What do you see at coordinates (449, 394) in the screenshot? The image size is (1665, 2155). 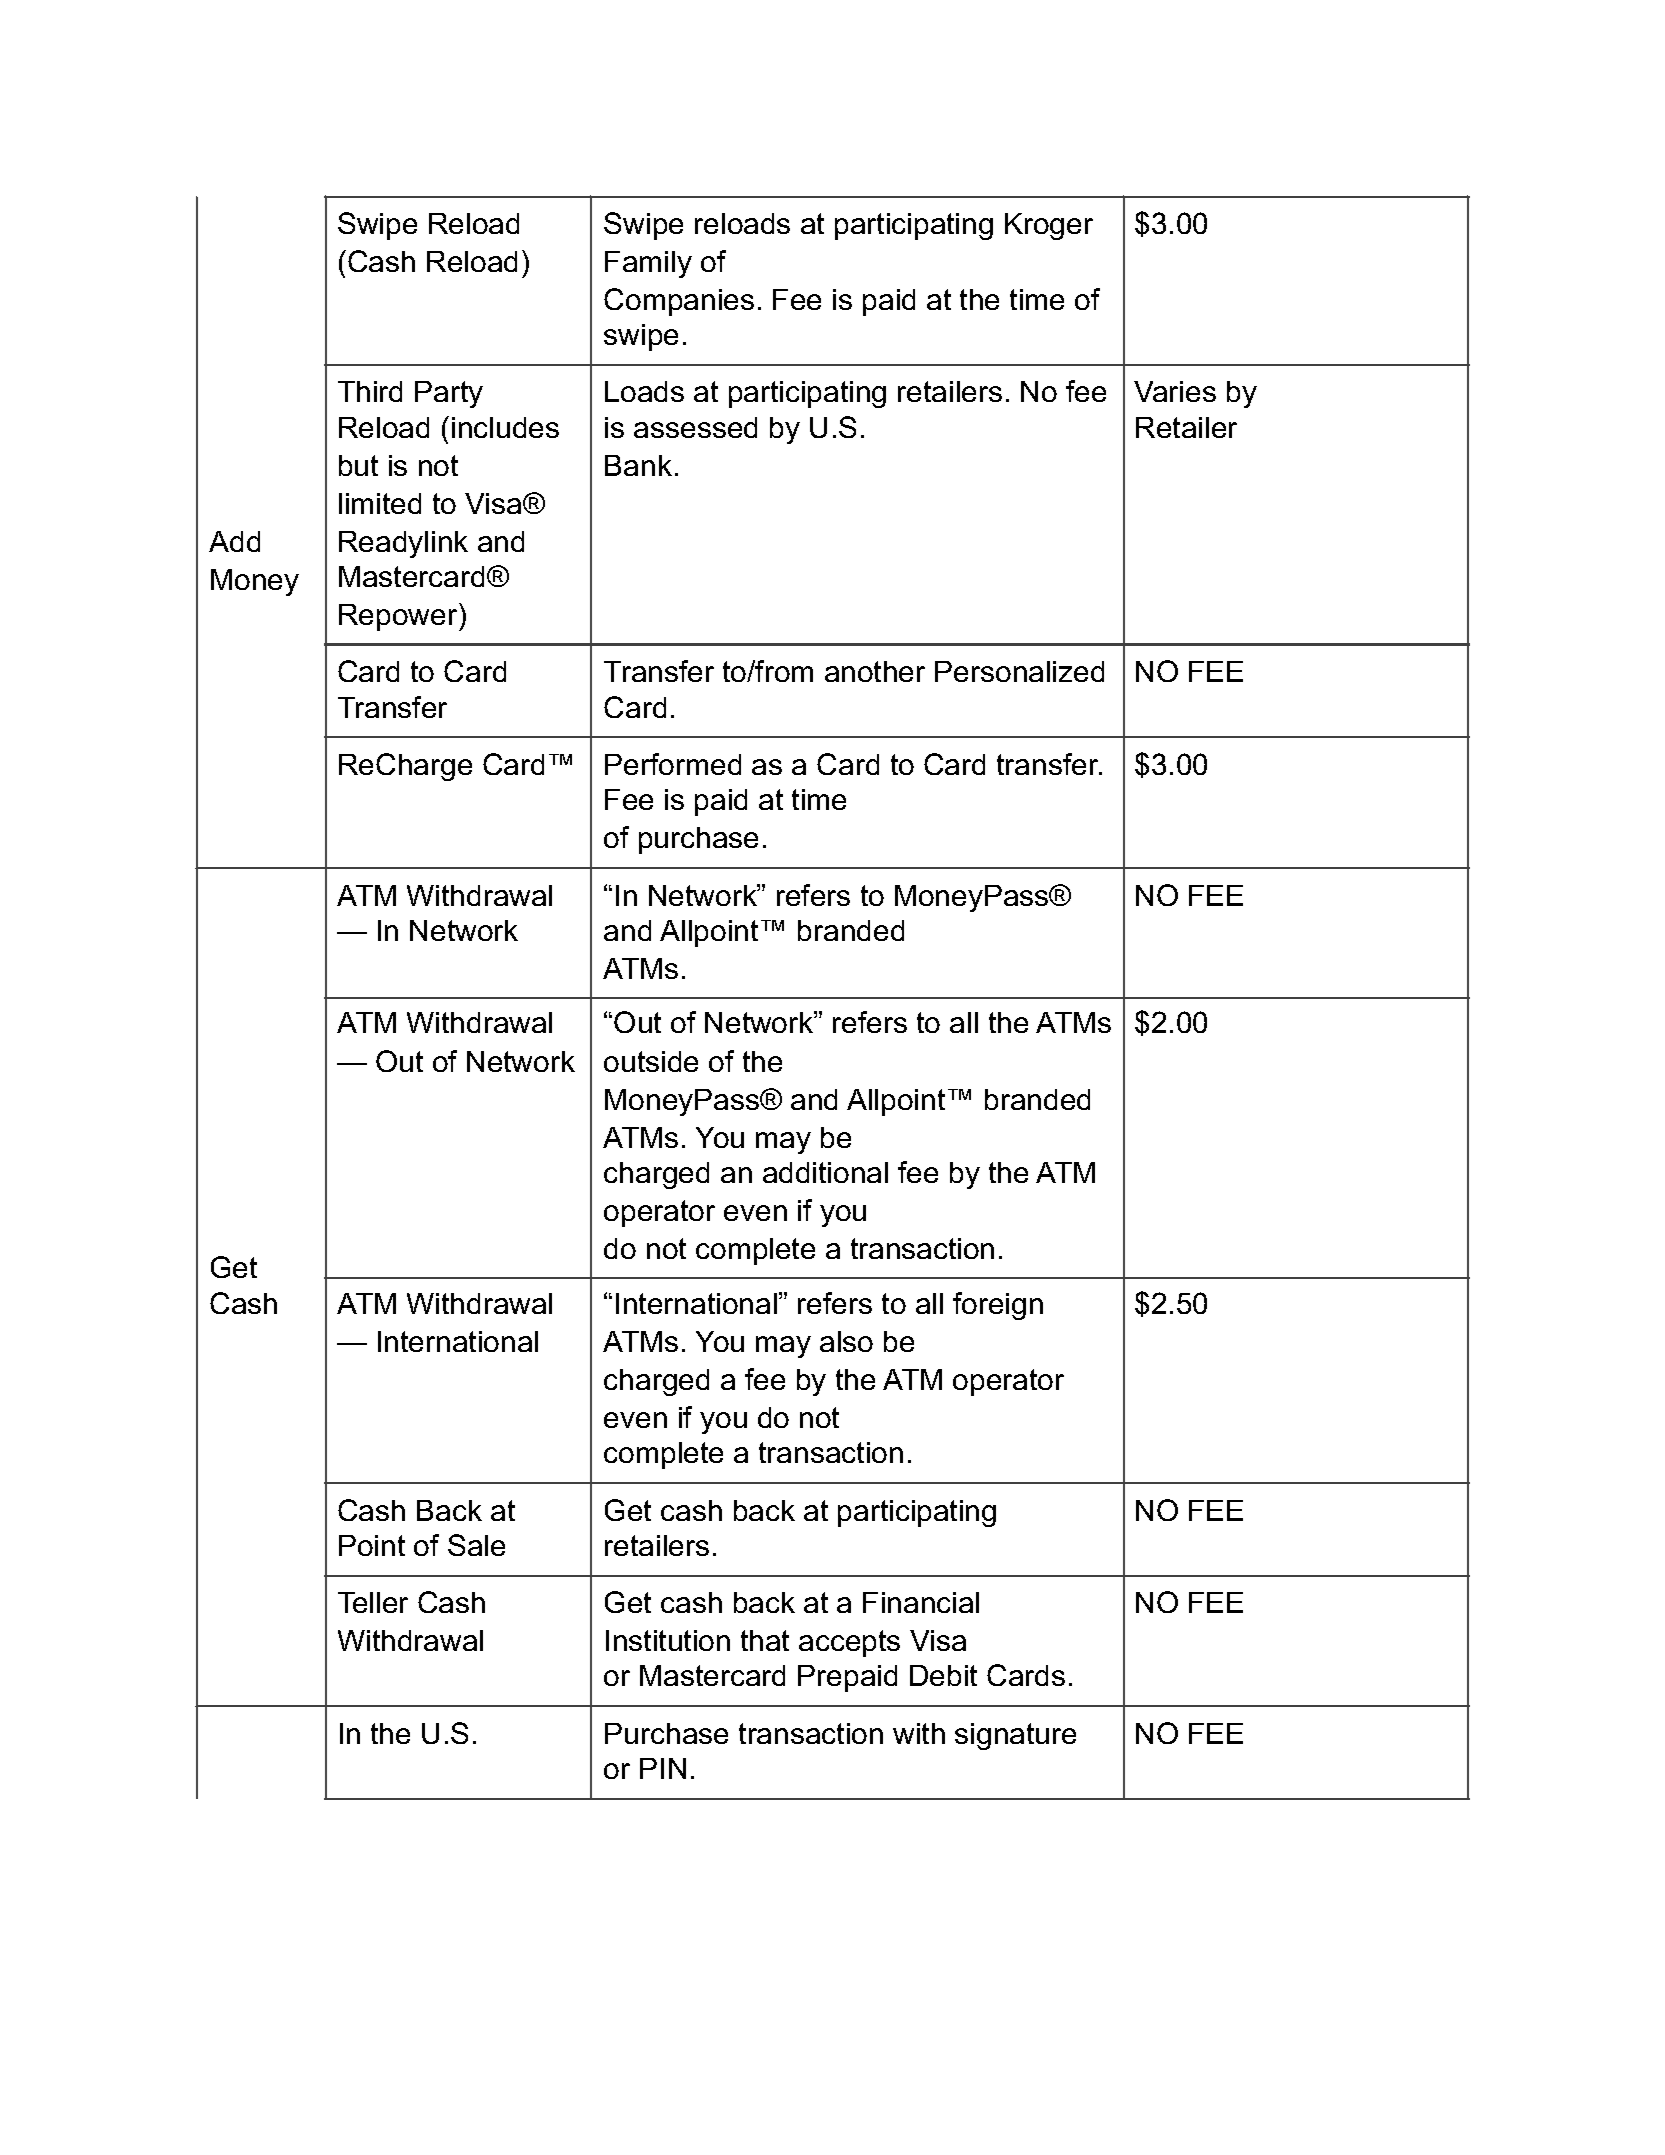 I see `Party` at bounding box center [449, 394].
